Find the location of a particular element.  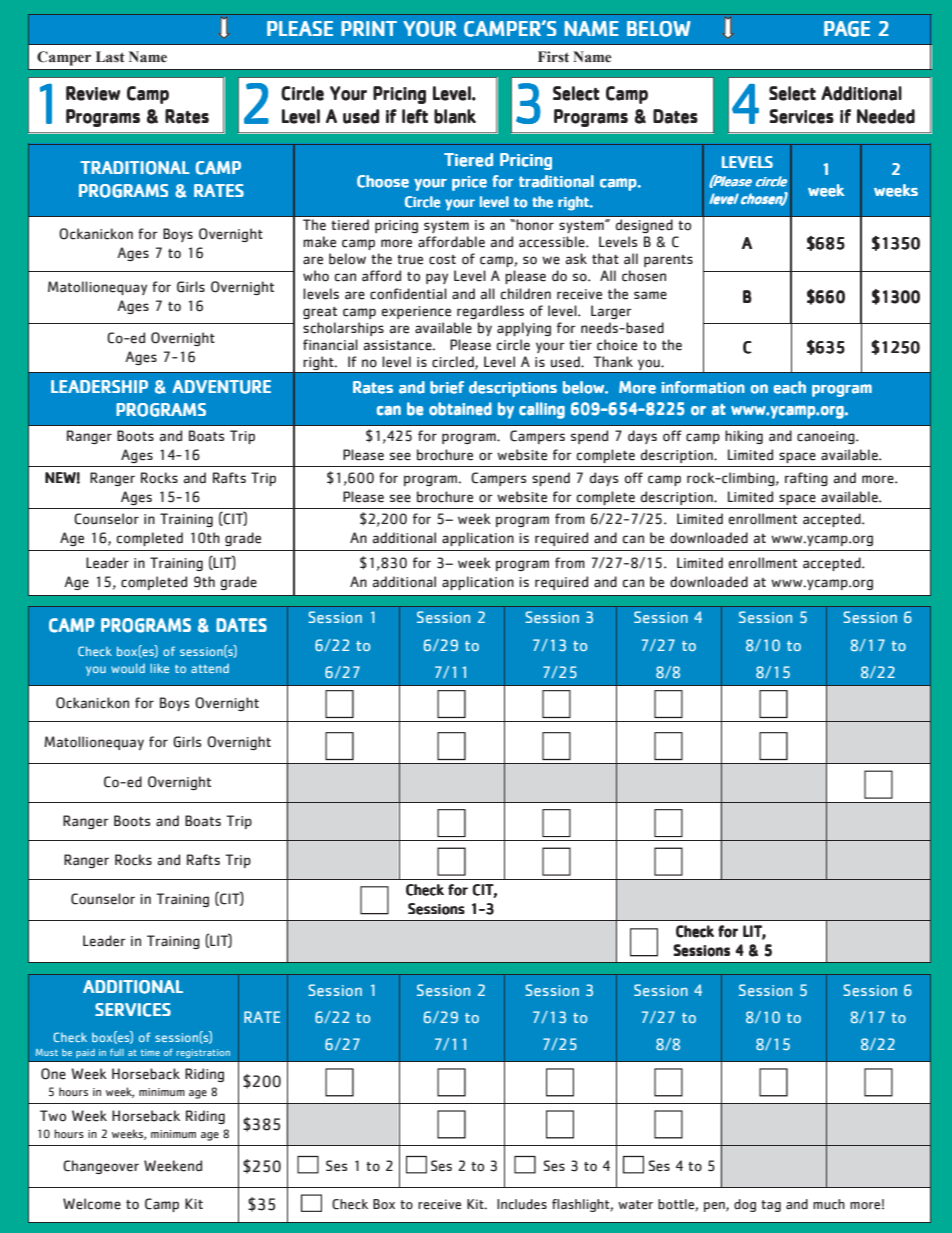

dog is located at coordinates (745, 1205).
